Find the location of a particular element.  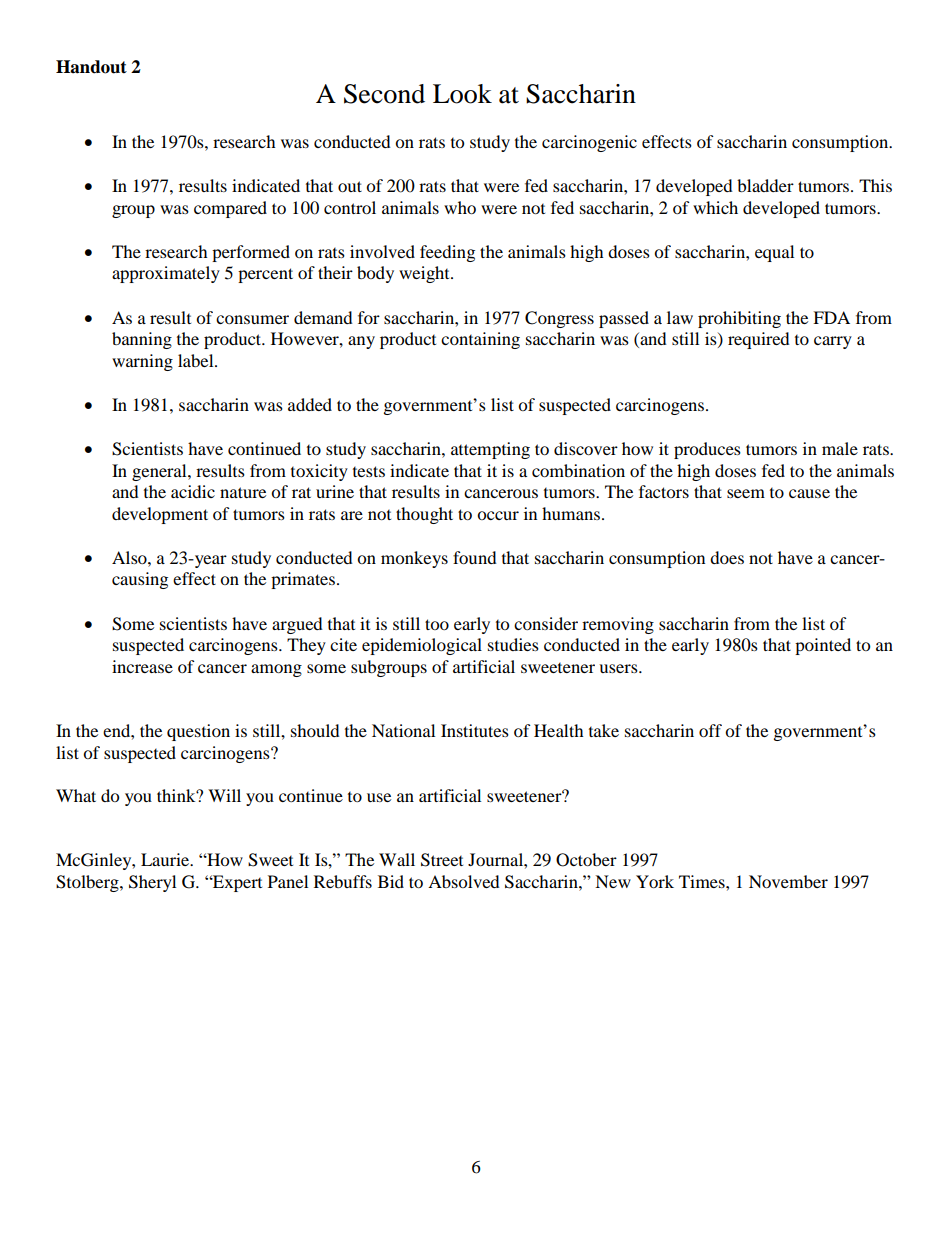

containing is located at coordinates (480, 340).
